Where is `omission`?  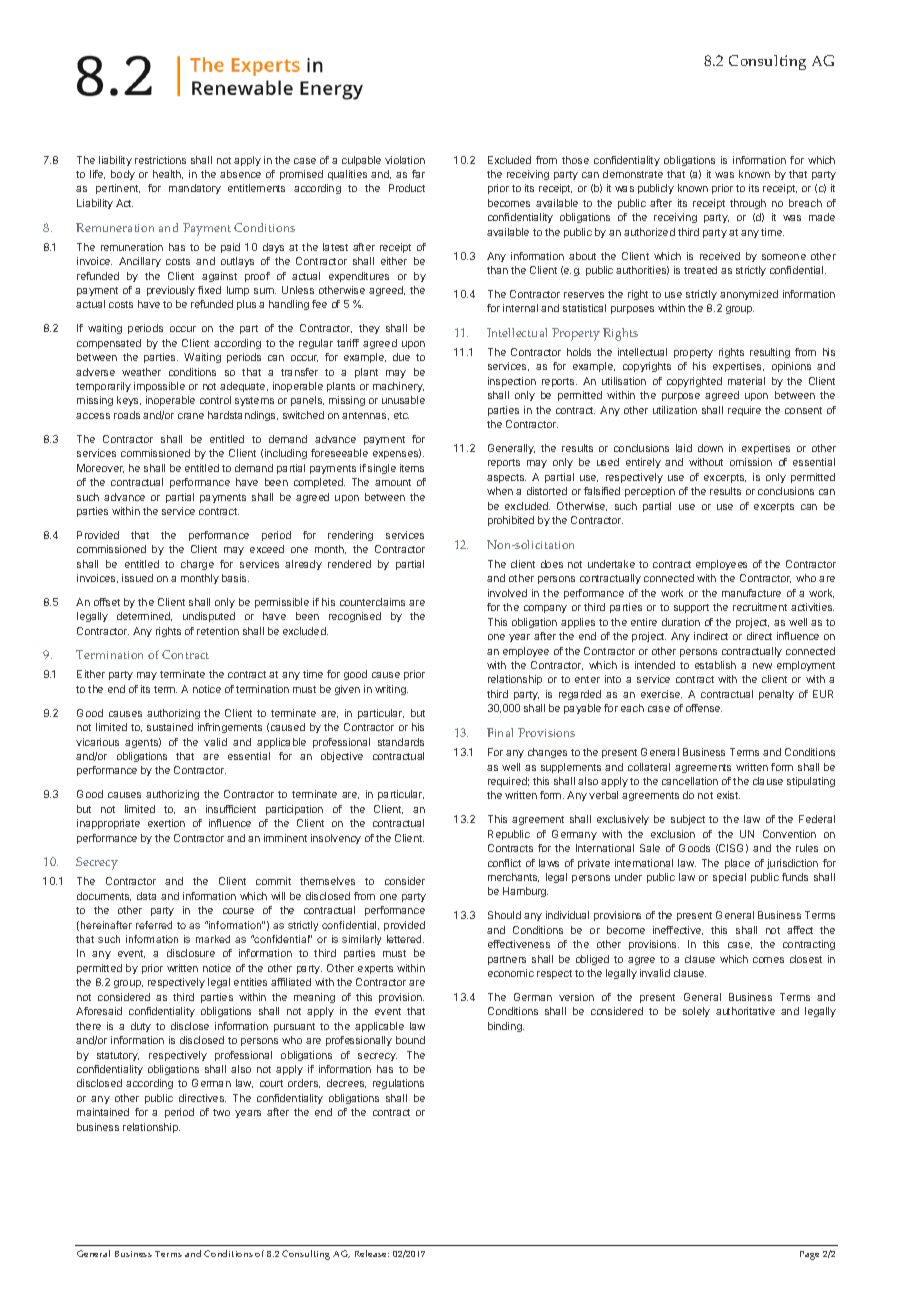
omission is located at coordinates (751, 462).
